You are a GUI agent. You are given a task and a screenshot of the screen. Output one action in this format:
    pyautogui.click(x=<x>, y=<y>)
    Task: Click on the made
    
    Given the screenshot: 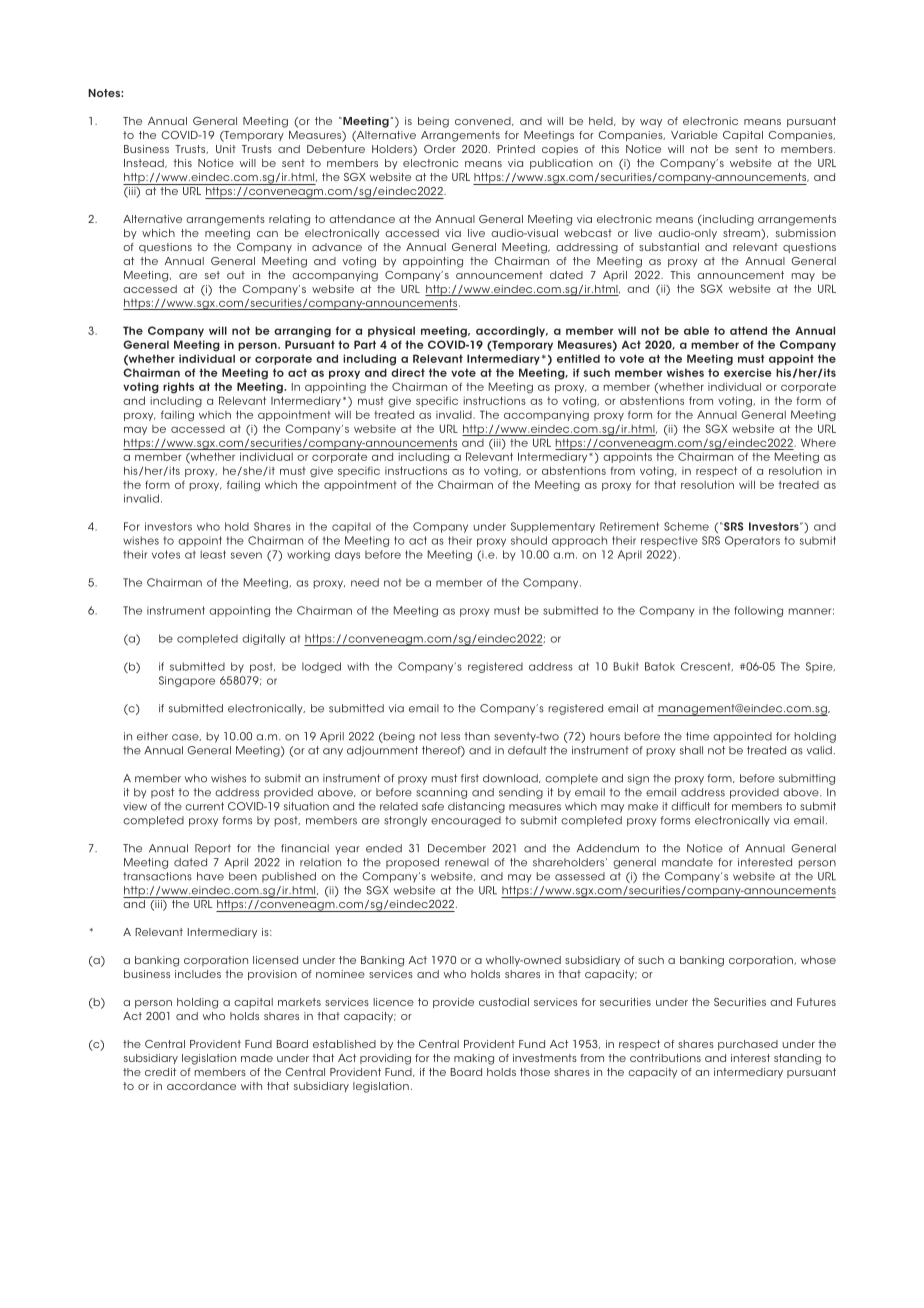 What is the action you would take?
    pyautogui.click(x=257, y=1058)
